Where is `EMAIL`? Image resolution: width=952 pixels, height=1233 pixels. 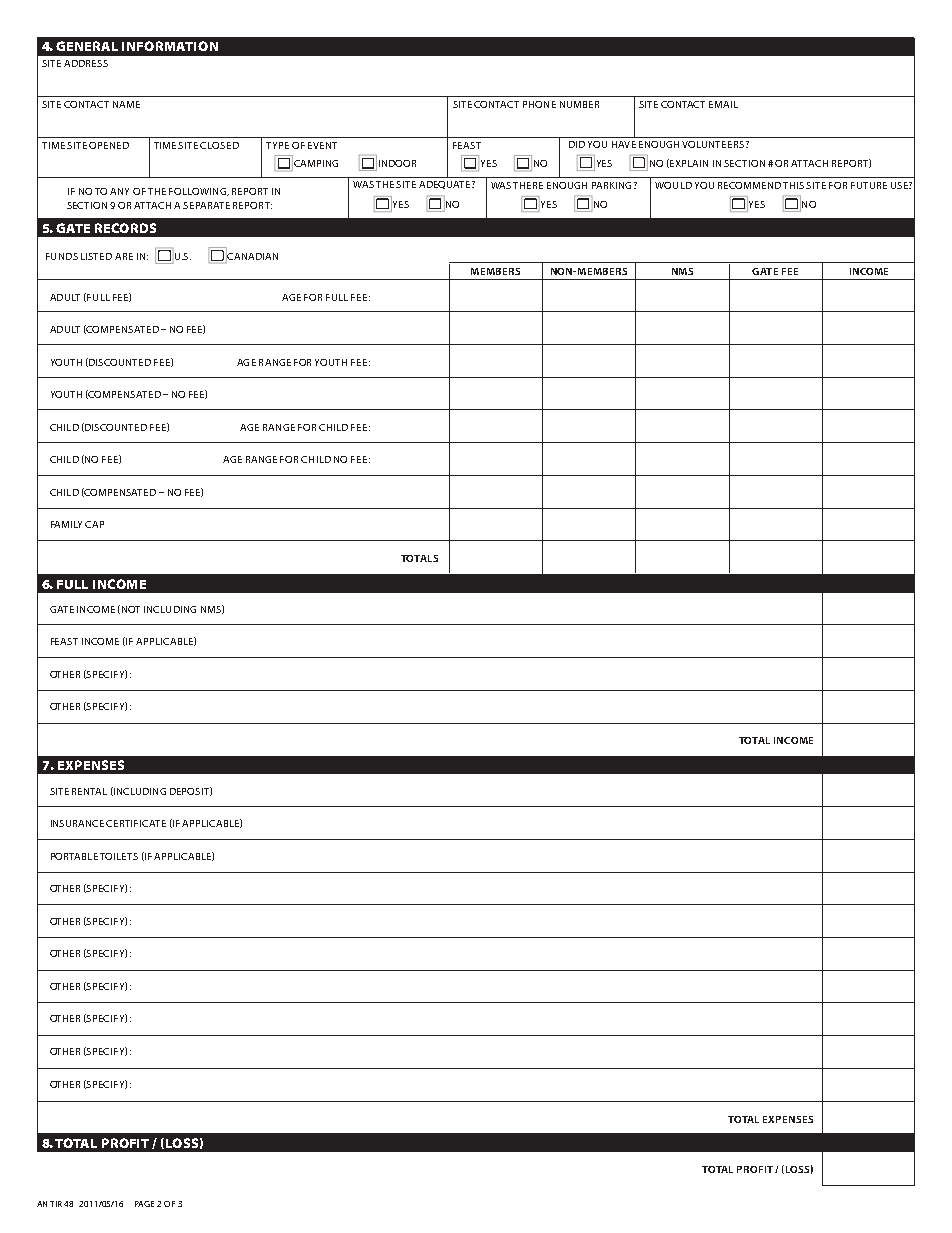 EMAIL is located at coordinates (723, 104).
